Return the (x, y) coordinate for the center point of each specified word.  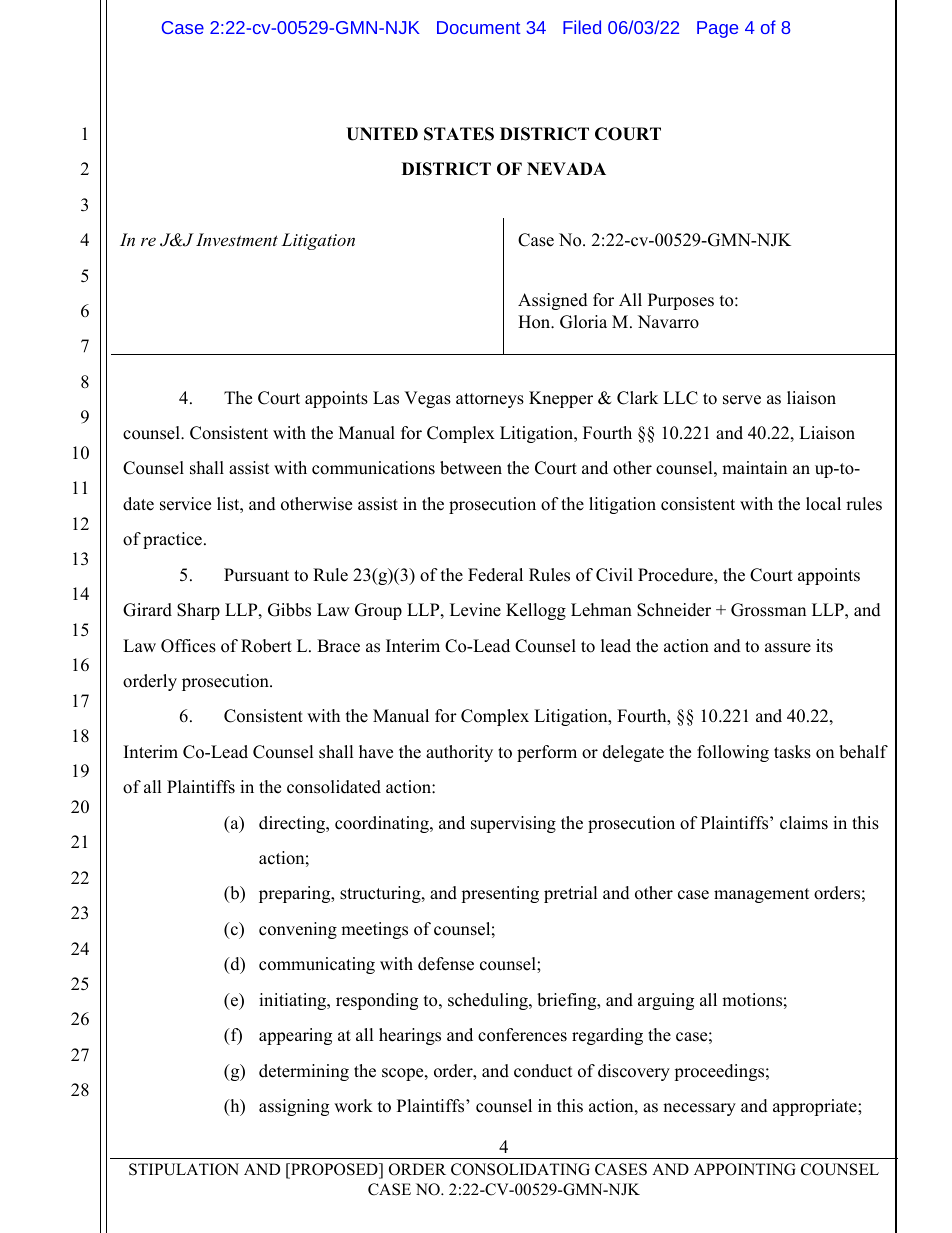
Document (478, 27)
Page (717, 29)
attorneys (490, 400)
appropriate (816, 1107)
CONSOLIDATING (520, 1169)
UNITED (382, 134)
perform (547, 753)
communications (373, 468)
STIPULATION (184, 1169)
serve (742, 400)
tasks (792, 752)
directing (293, 824)
